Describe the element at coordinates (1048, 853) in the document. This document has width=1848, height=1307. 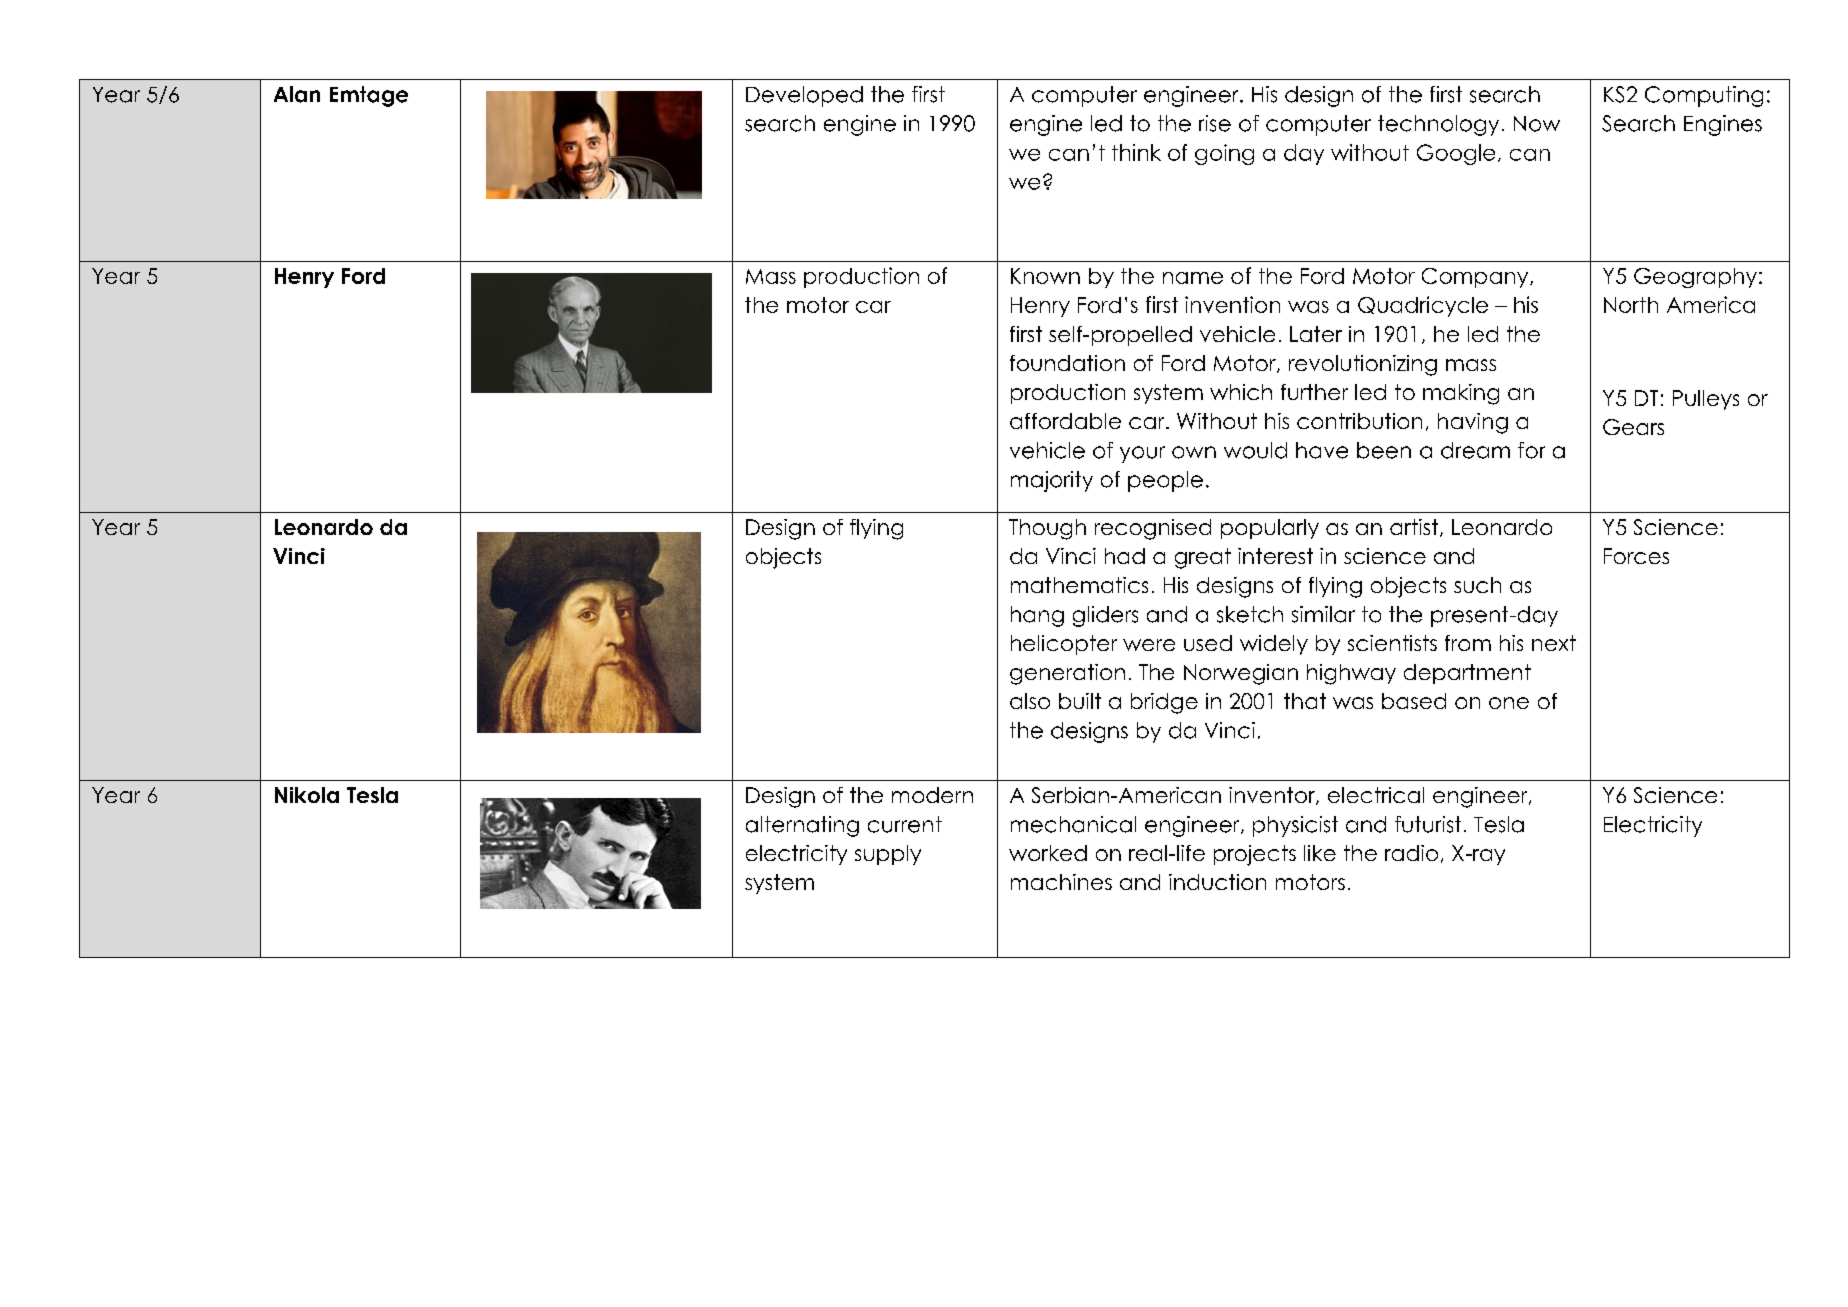
I see `worked` at that location.
